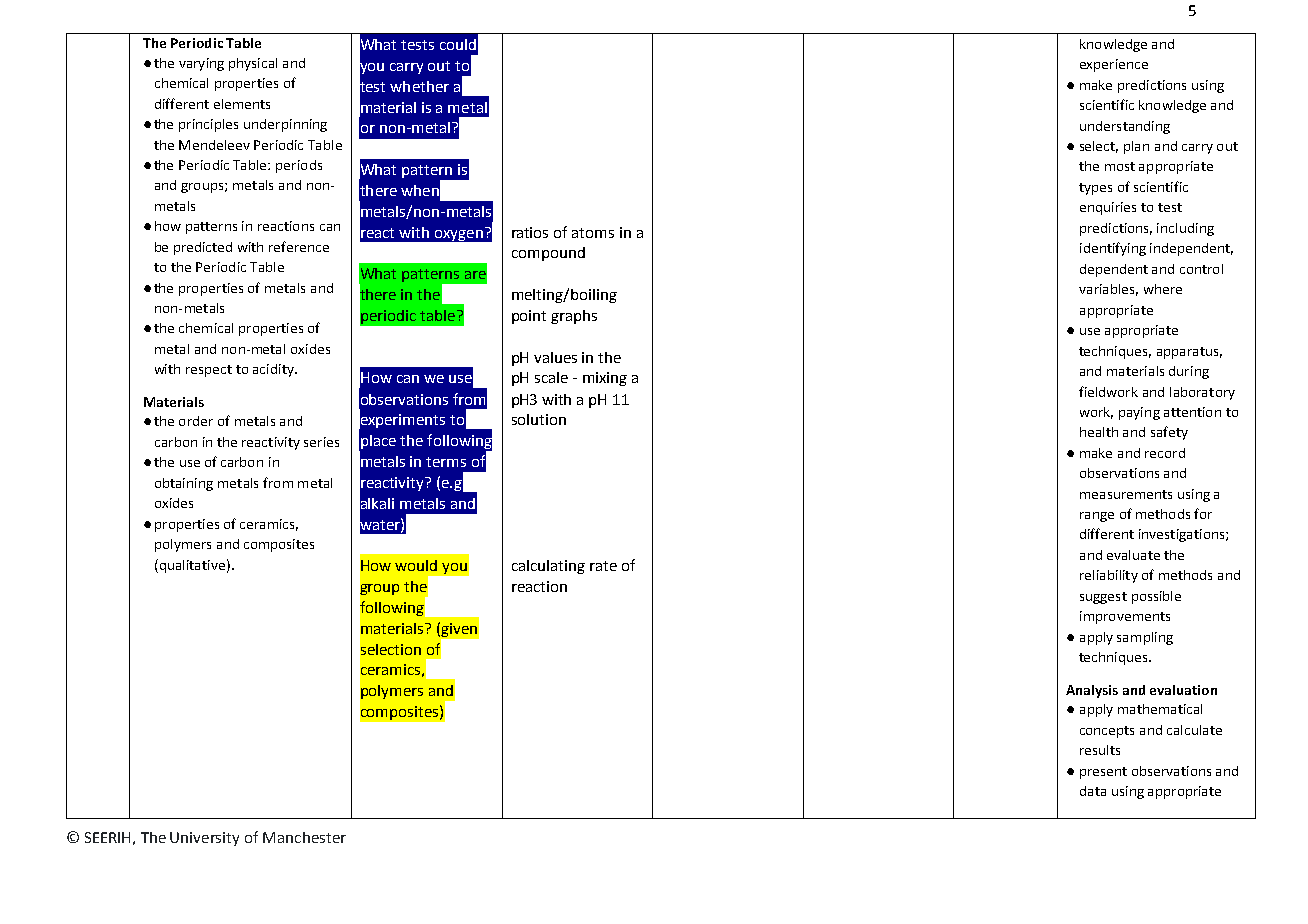  I want to click on experience, so click(1114, 65).
